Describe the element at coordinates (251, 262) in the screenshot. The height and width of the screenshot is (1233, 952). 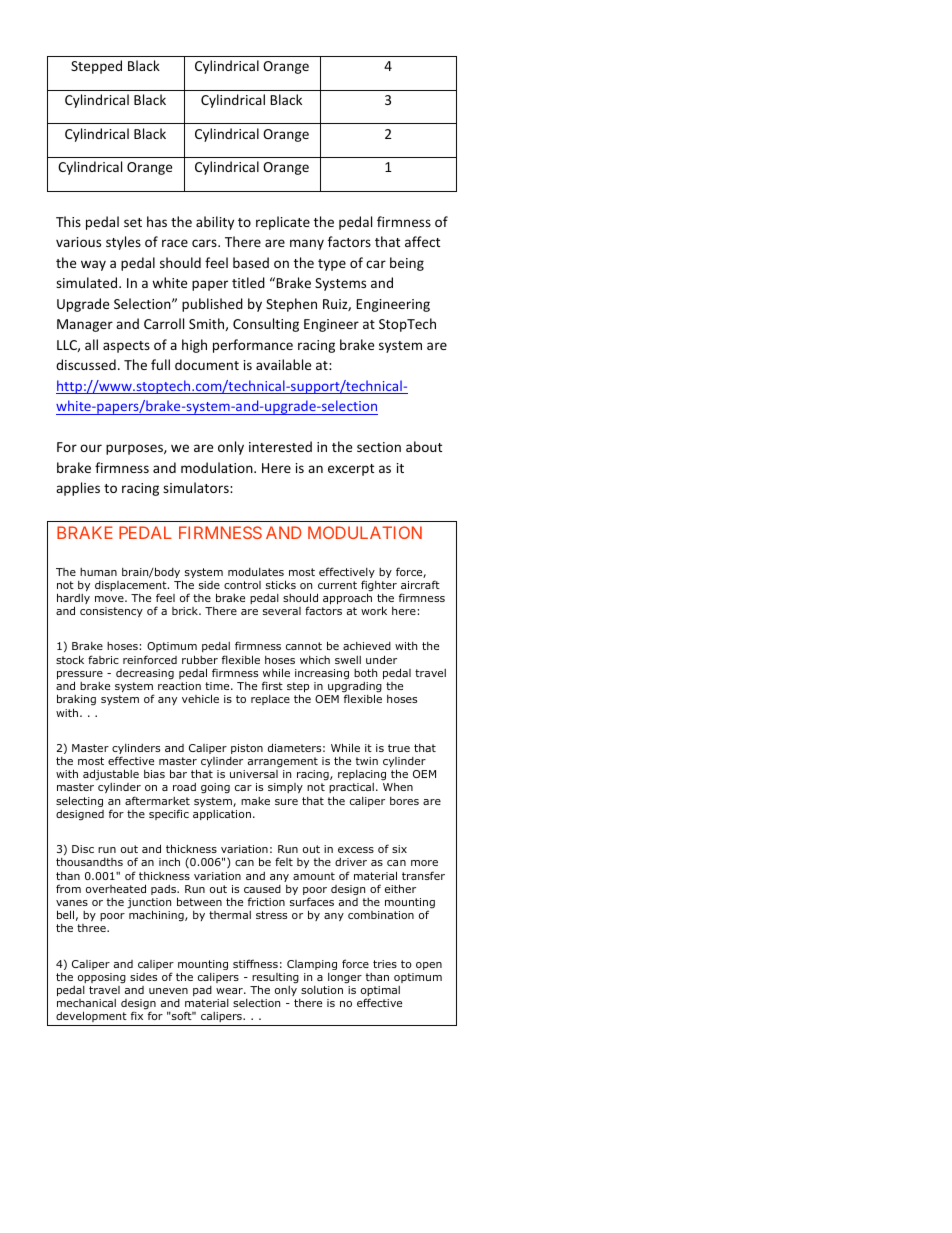
I see `based` at that location.
